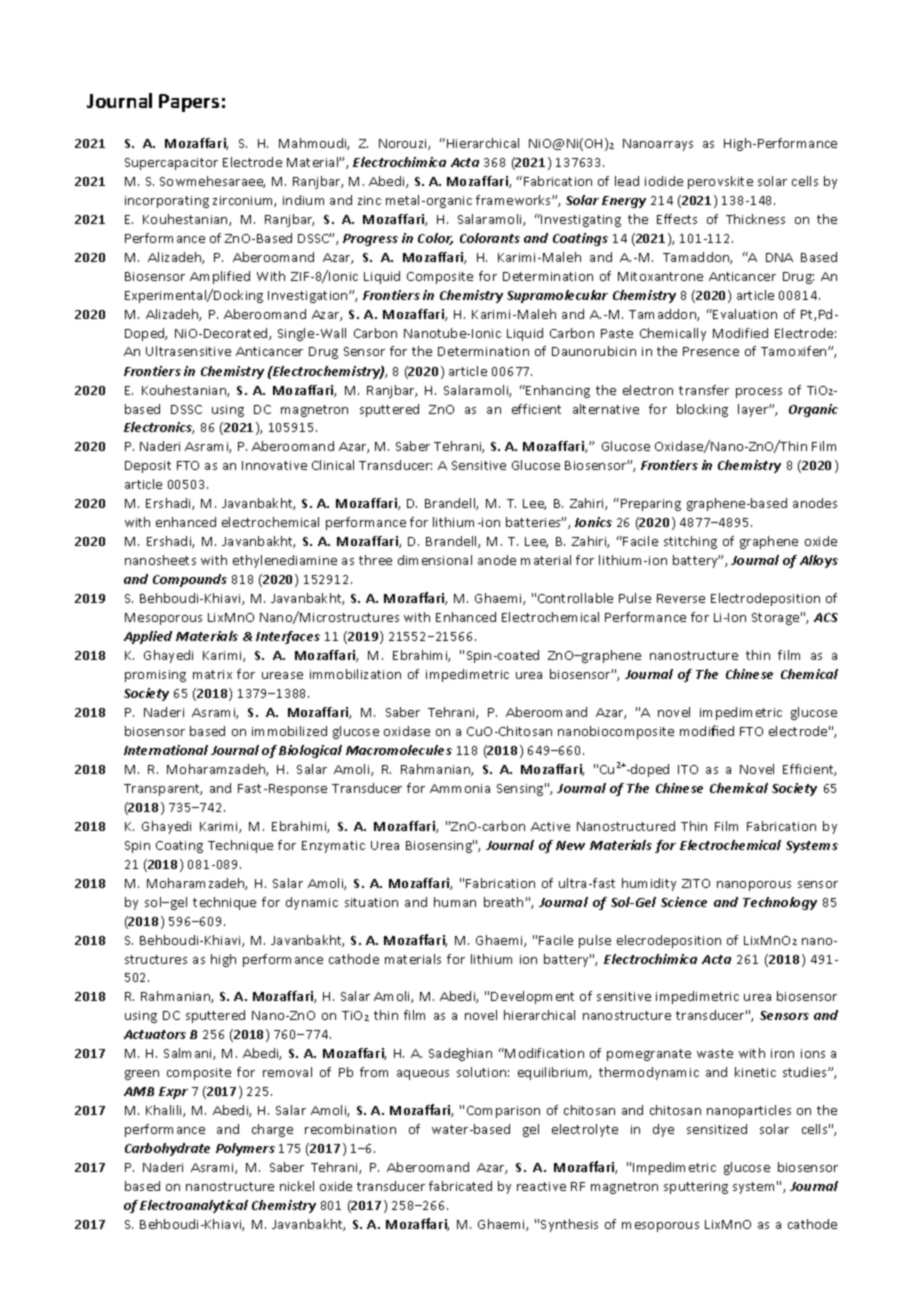 The image size is (924, 1308). What do you see at coordinates (696, 1188) in the page?
I see `sputtering` at bounding box center [696, 1188].
